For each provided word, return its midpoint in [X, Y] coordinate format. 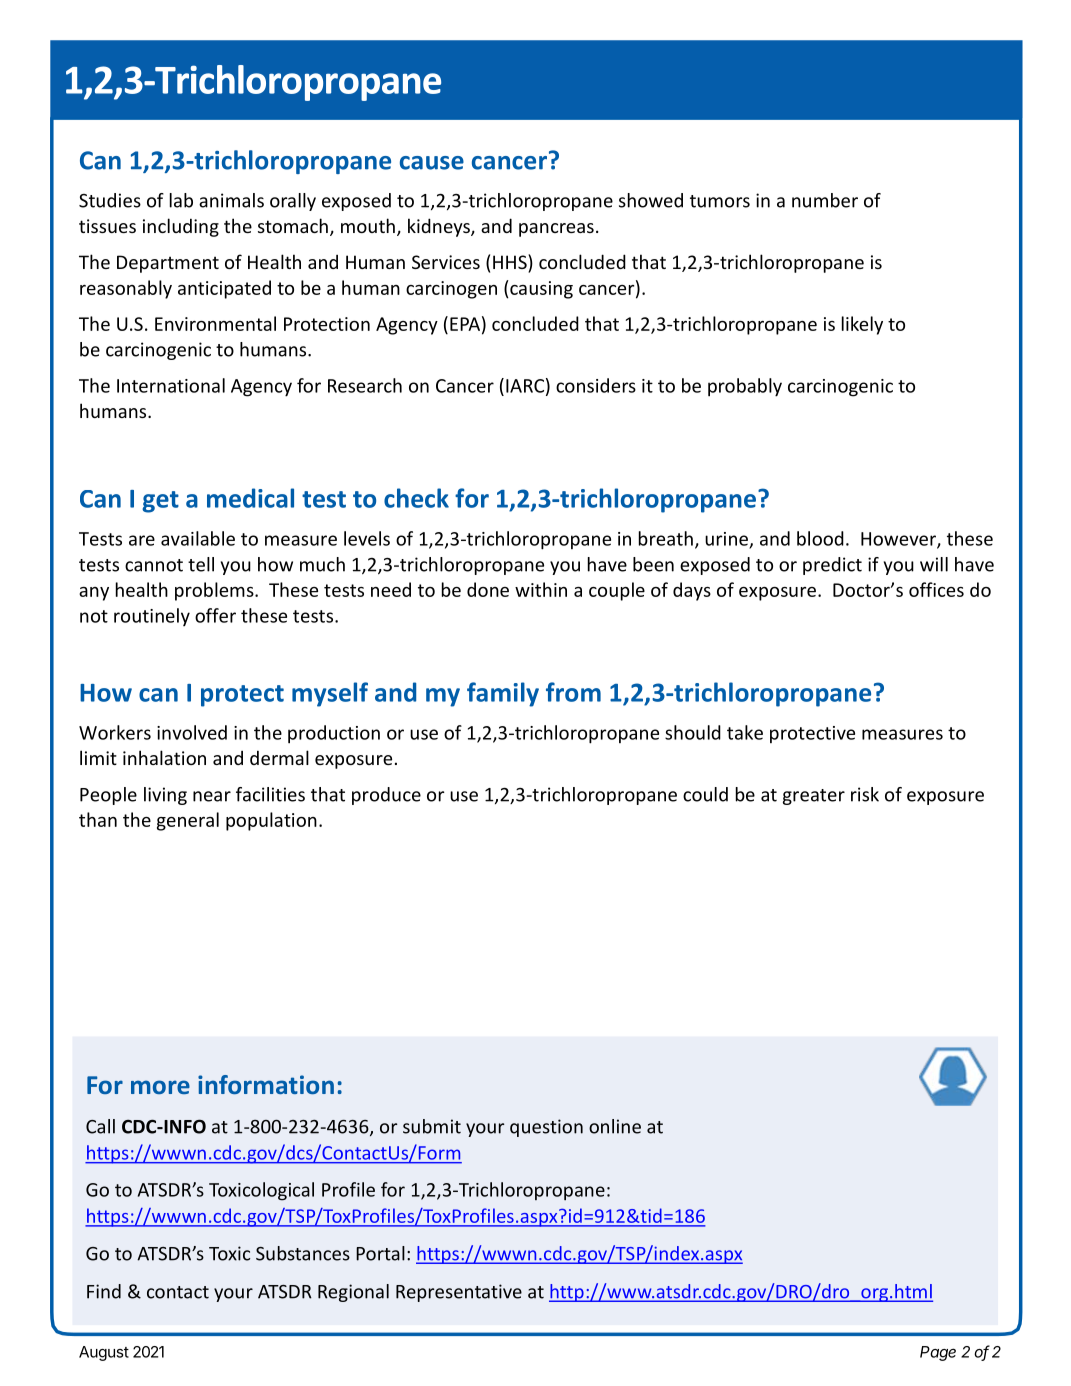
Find [104, 1291]
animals [231, 200]
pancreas [556, 230]
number [825, 200]
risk [865, 794]
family [503, 694]
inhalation [164, 757]
